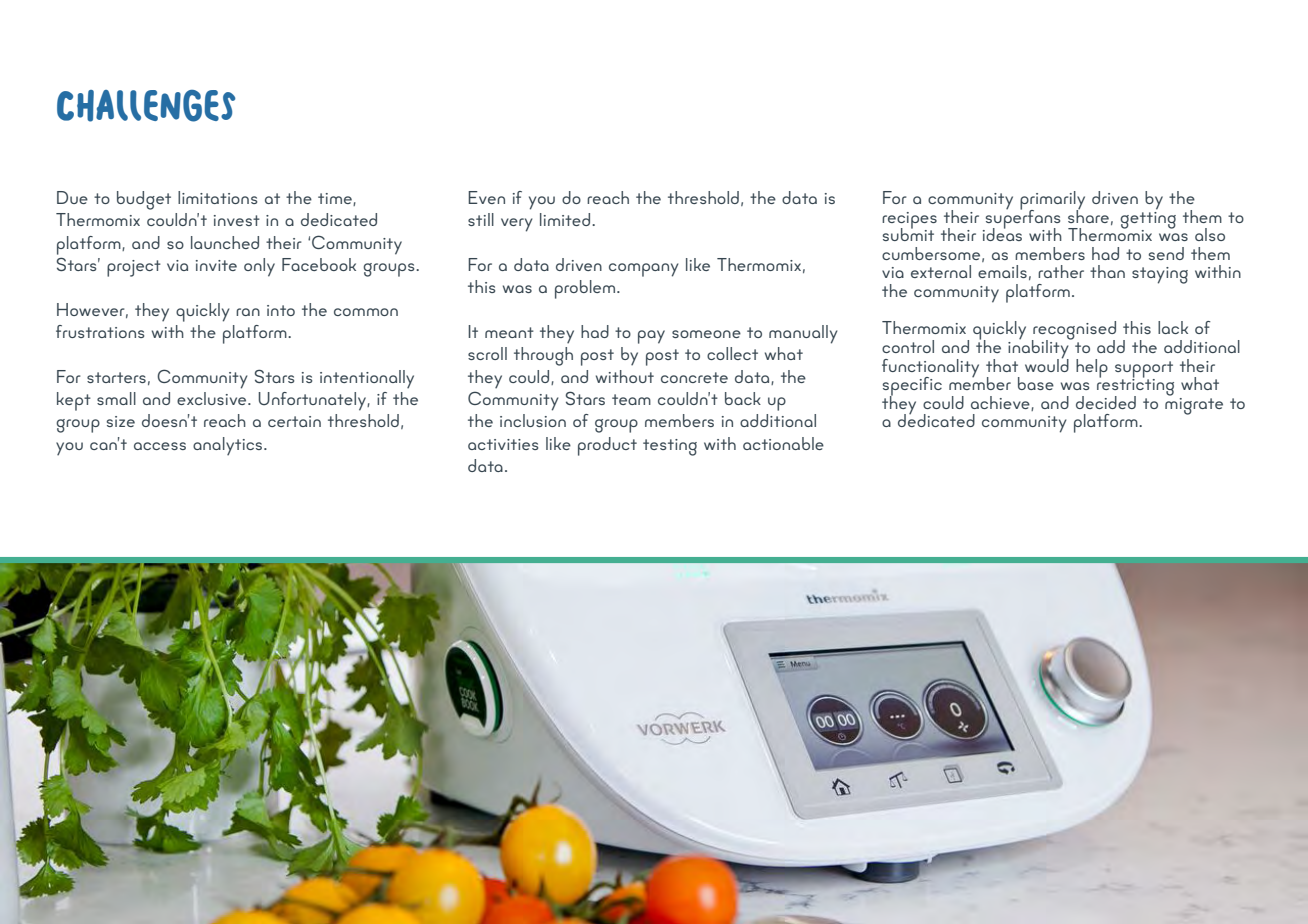 The height and width of the document is (924, 1308). What do you see at coordinates (116, 377) in the document?
I see `starters` at bounding box center [116, 377].
